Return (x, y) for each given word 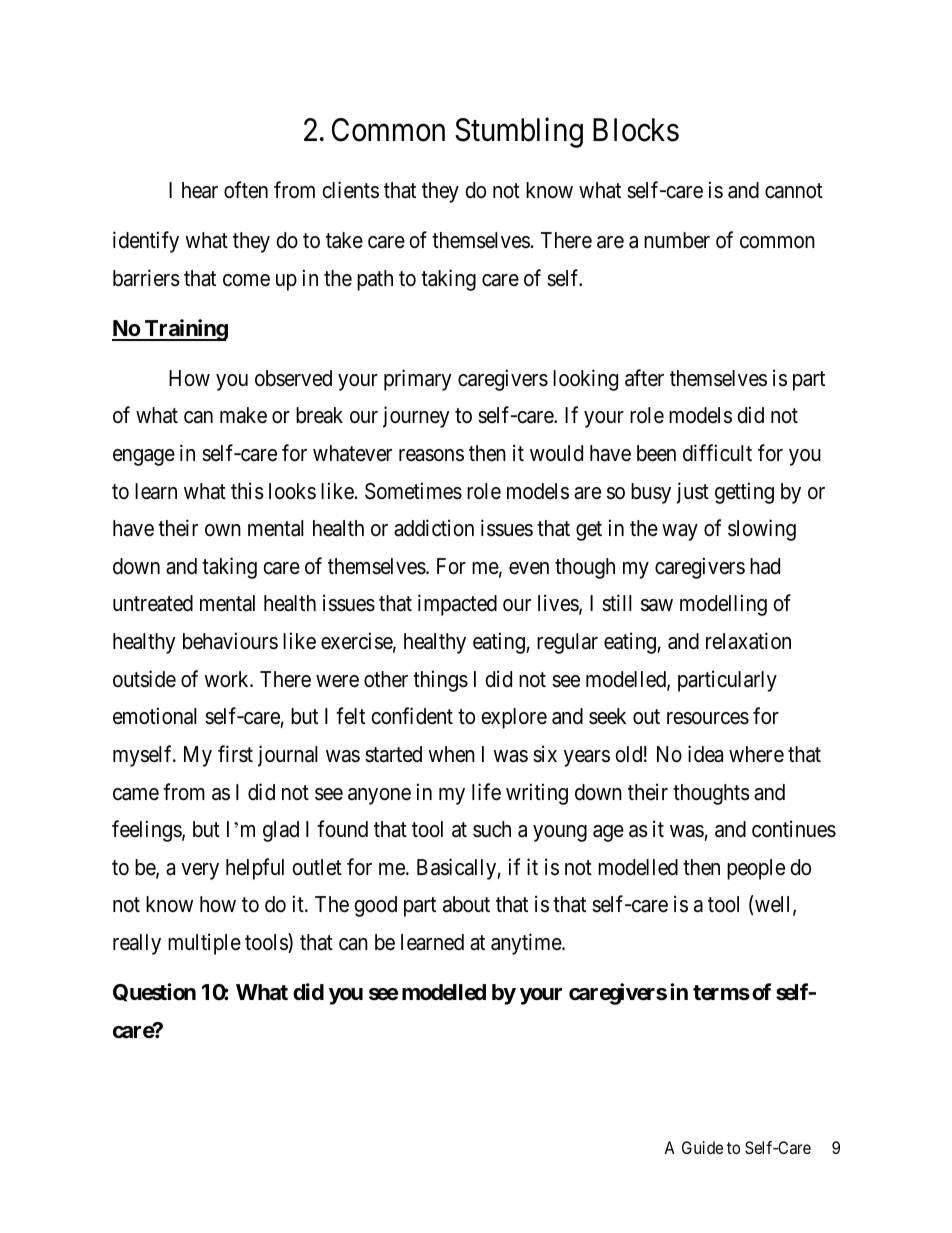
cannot (794, 191)
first (235, 754)
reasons (431, 455)
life (486, 792)
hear (200, 190)
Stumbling (519, 132)
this (247, 491)
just (692, 493)
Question (154, 992)
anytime (527, 944)
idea (705, 754)
